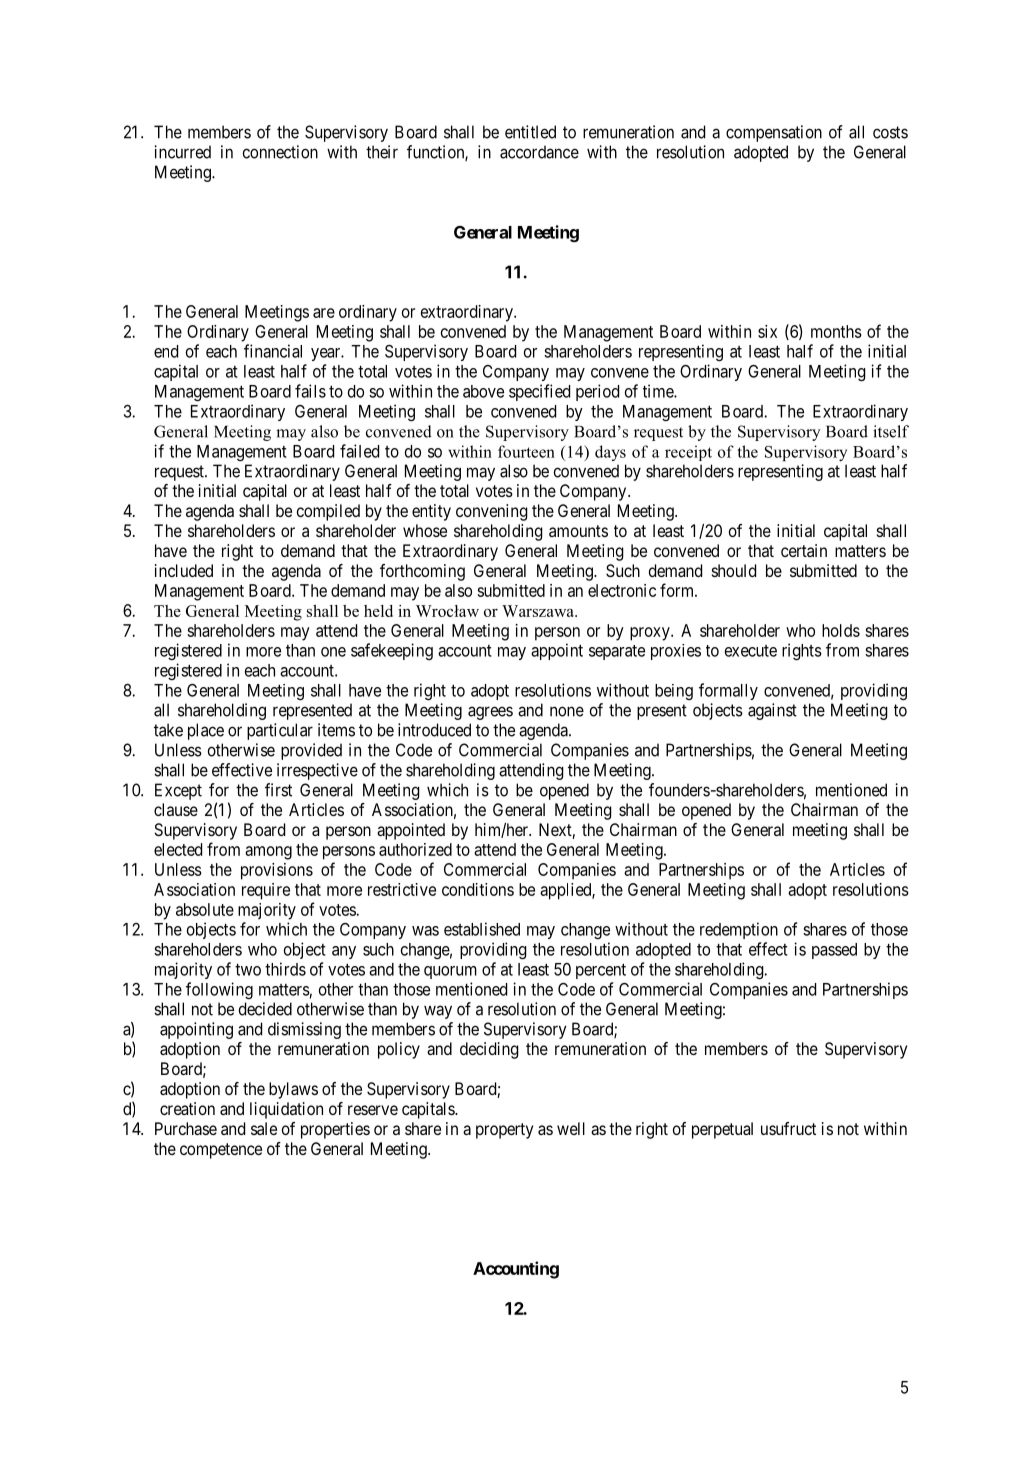  Describe the element at coordinates (804, 550) in the screenshot. I see `certain` at that location.
